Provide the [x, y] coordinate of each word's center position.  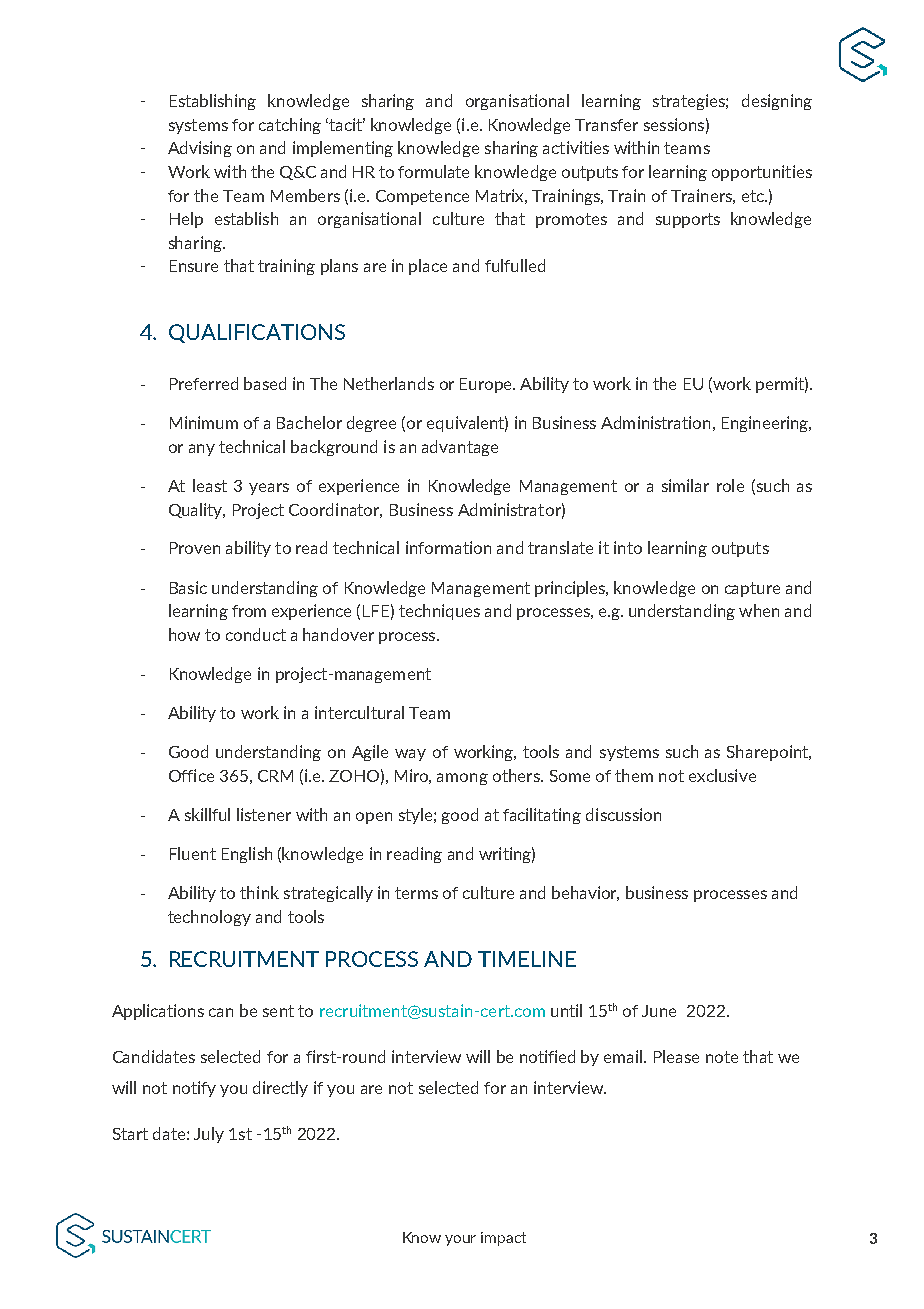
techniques [439, 612]
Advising [200, 149]
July [209, 1135]
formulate [433, 171]
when [759, 610]
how [184, 634]
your [460, 1240]
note [722, 1057]
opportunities [762, 173]
